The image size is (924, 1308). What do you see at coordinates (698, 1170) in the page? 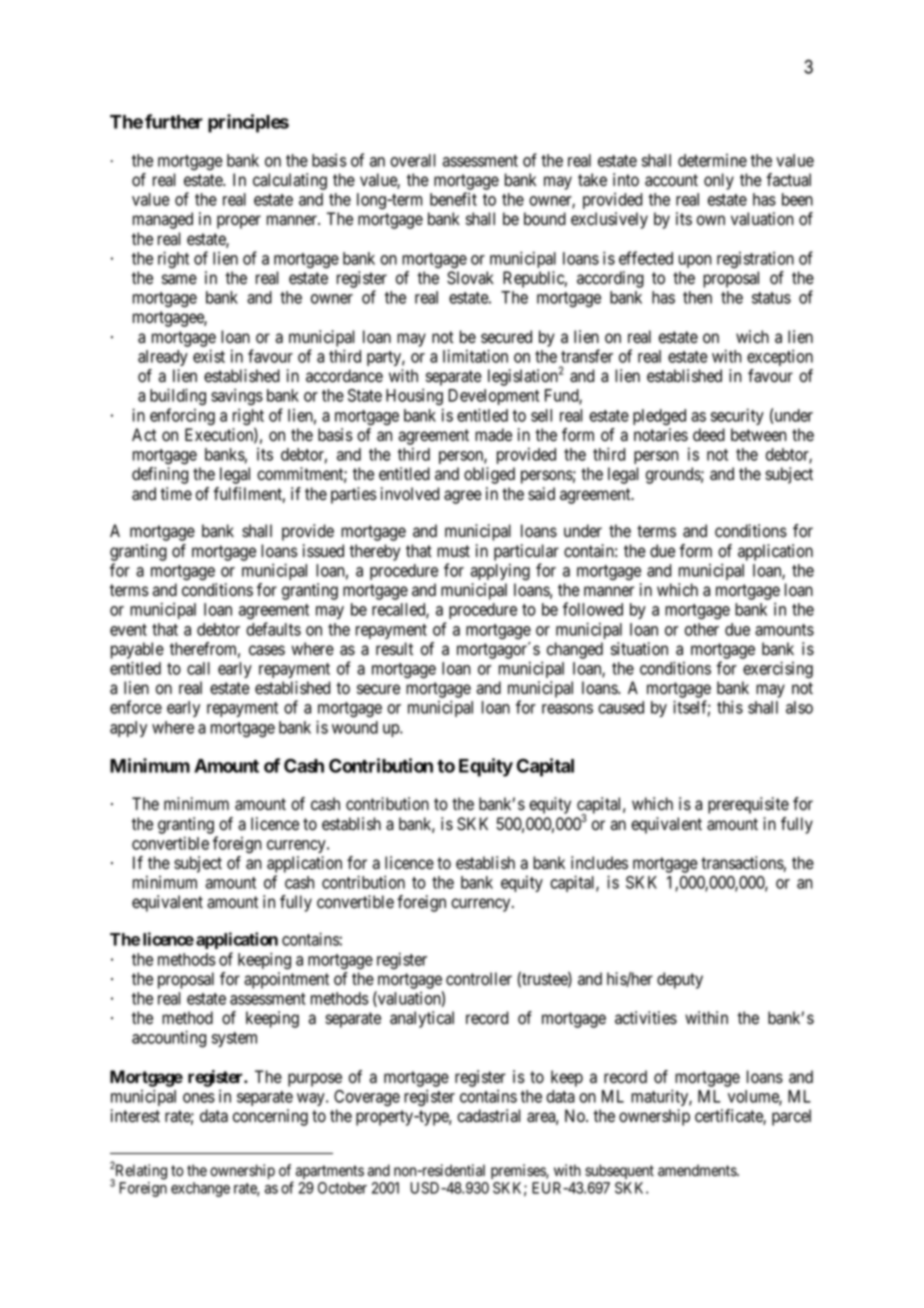
I see `amendments` at bounding box center [698, 1170].
